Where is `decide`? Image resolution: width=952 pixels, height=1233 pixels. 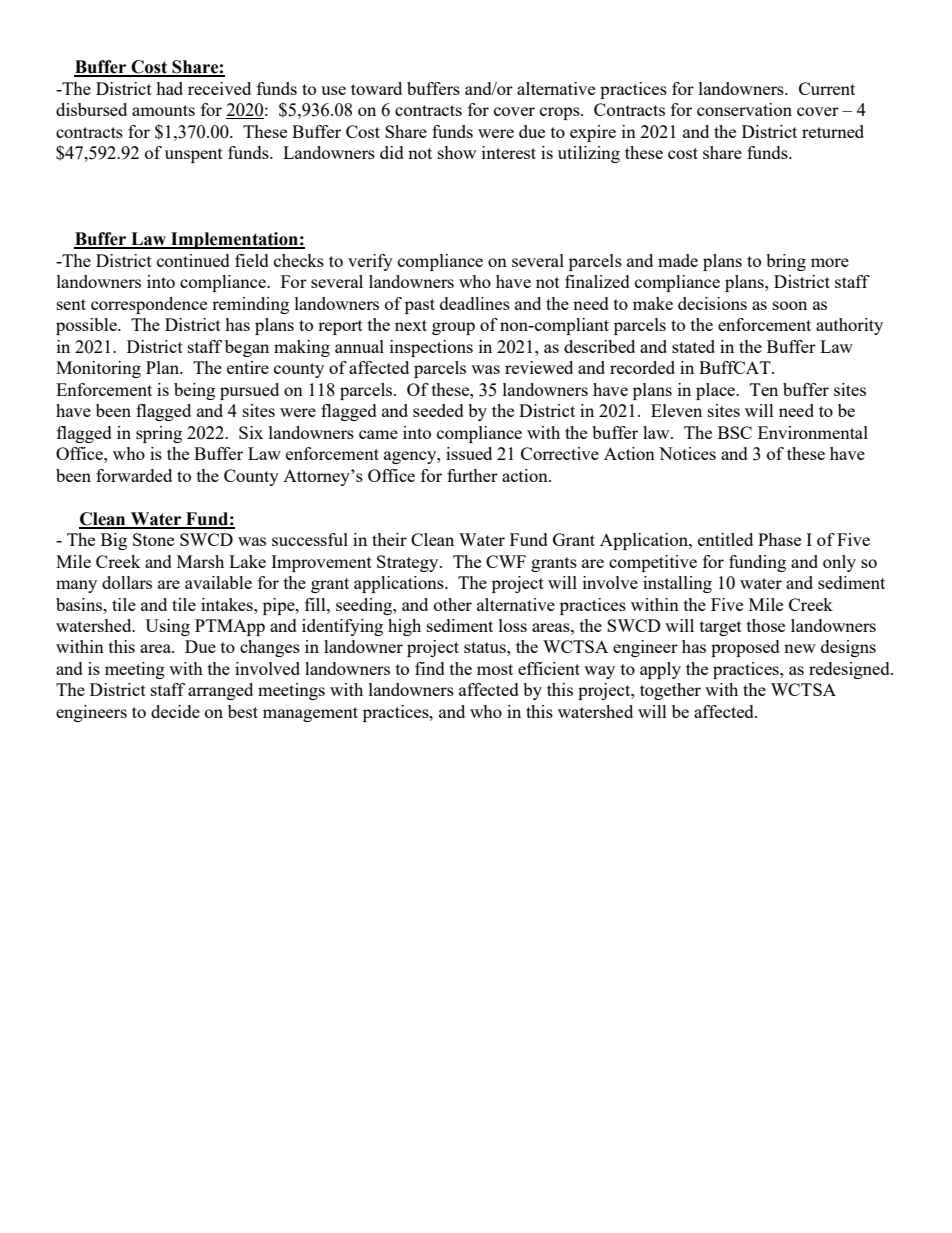 decide is located at coordinates (175, 711).
